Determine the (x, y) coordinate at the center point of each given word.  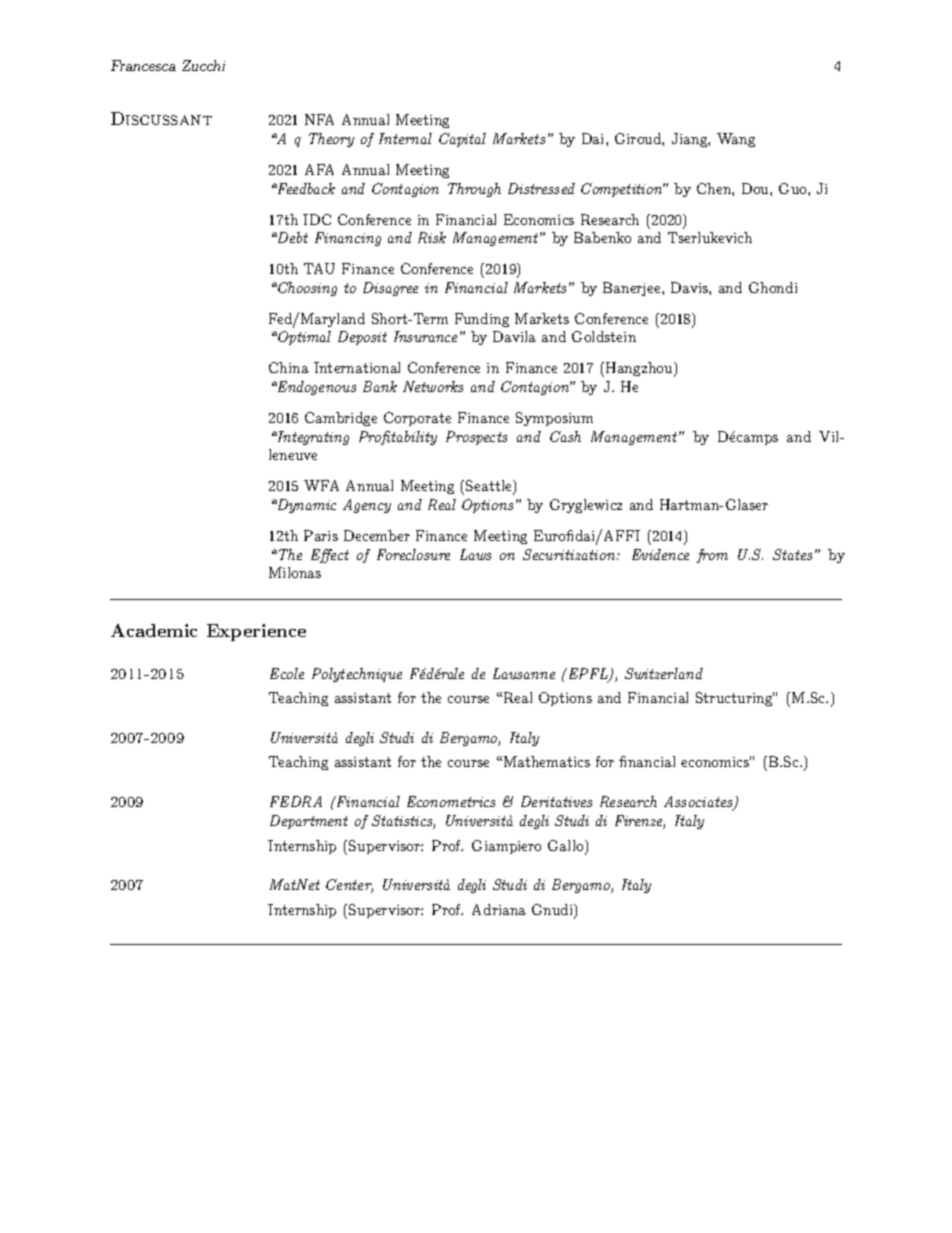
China (289, 367)
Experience (256, 632)
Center (349, 886)
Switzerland (664, 673)
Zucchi (203, 65)
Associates (699, 803)
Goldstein (604, 336)
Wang (736, 140)
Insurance (425, 336)
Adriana (499, 909)
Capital (462, 140)
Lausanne (524, 673)
